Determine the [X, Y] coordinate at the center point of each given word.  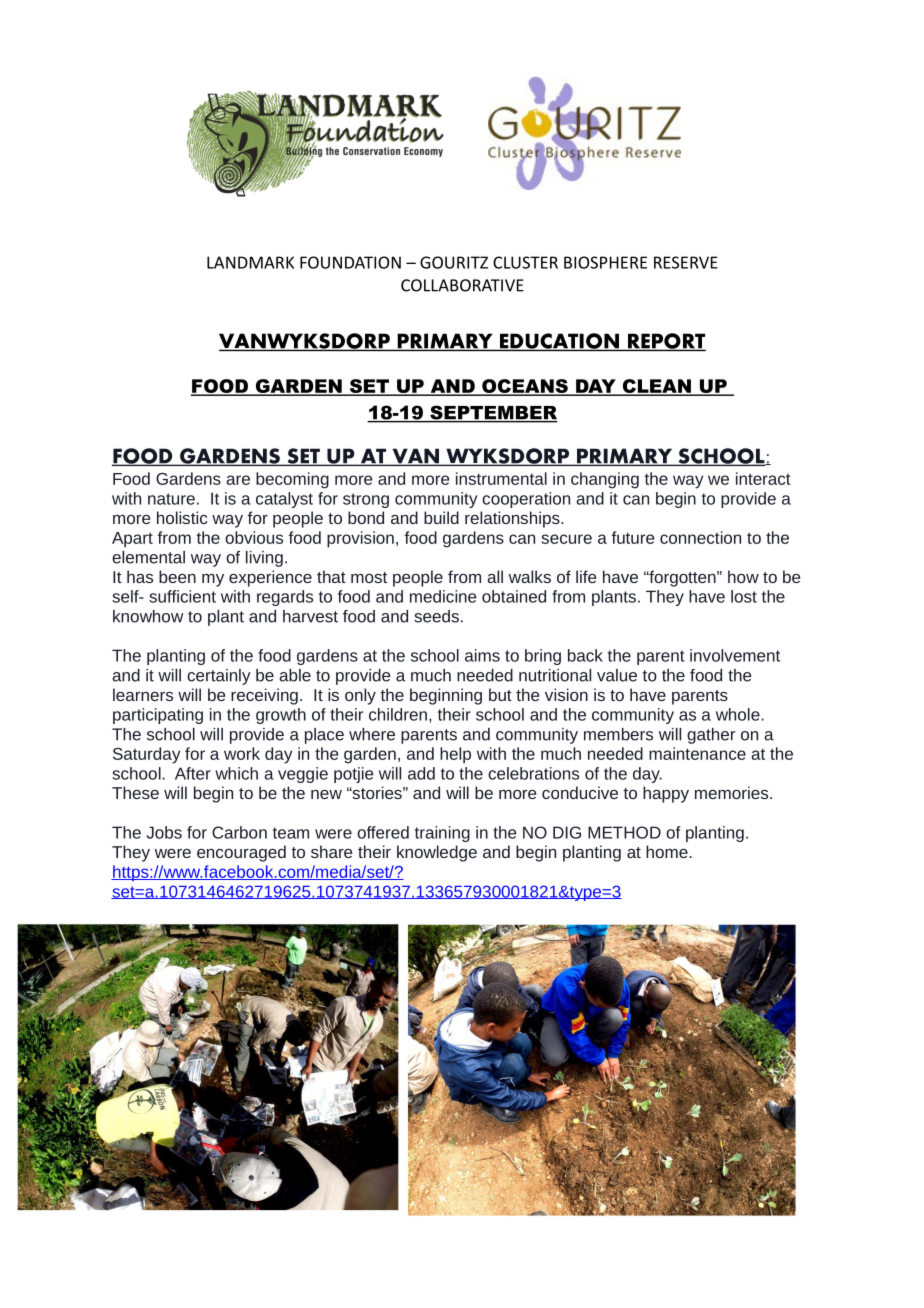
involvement [735, 655]
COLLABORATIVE [462, 285]
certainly [219, 677]
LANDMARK [250, 262]
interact [763, 478]
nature [171, 499]
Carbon [239, 832]
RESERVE [686, 262]
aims [482, 655]
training [442, 834]
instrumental [501, 478]
